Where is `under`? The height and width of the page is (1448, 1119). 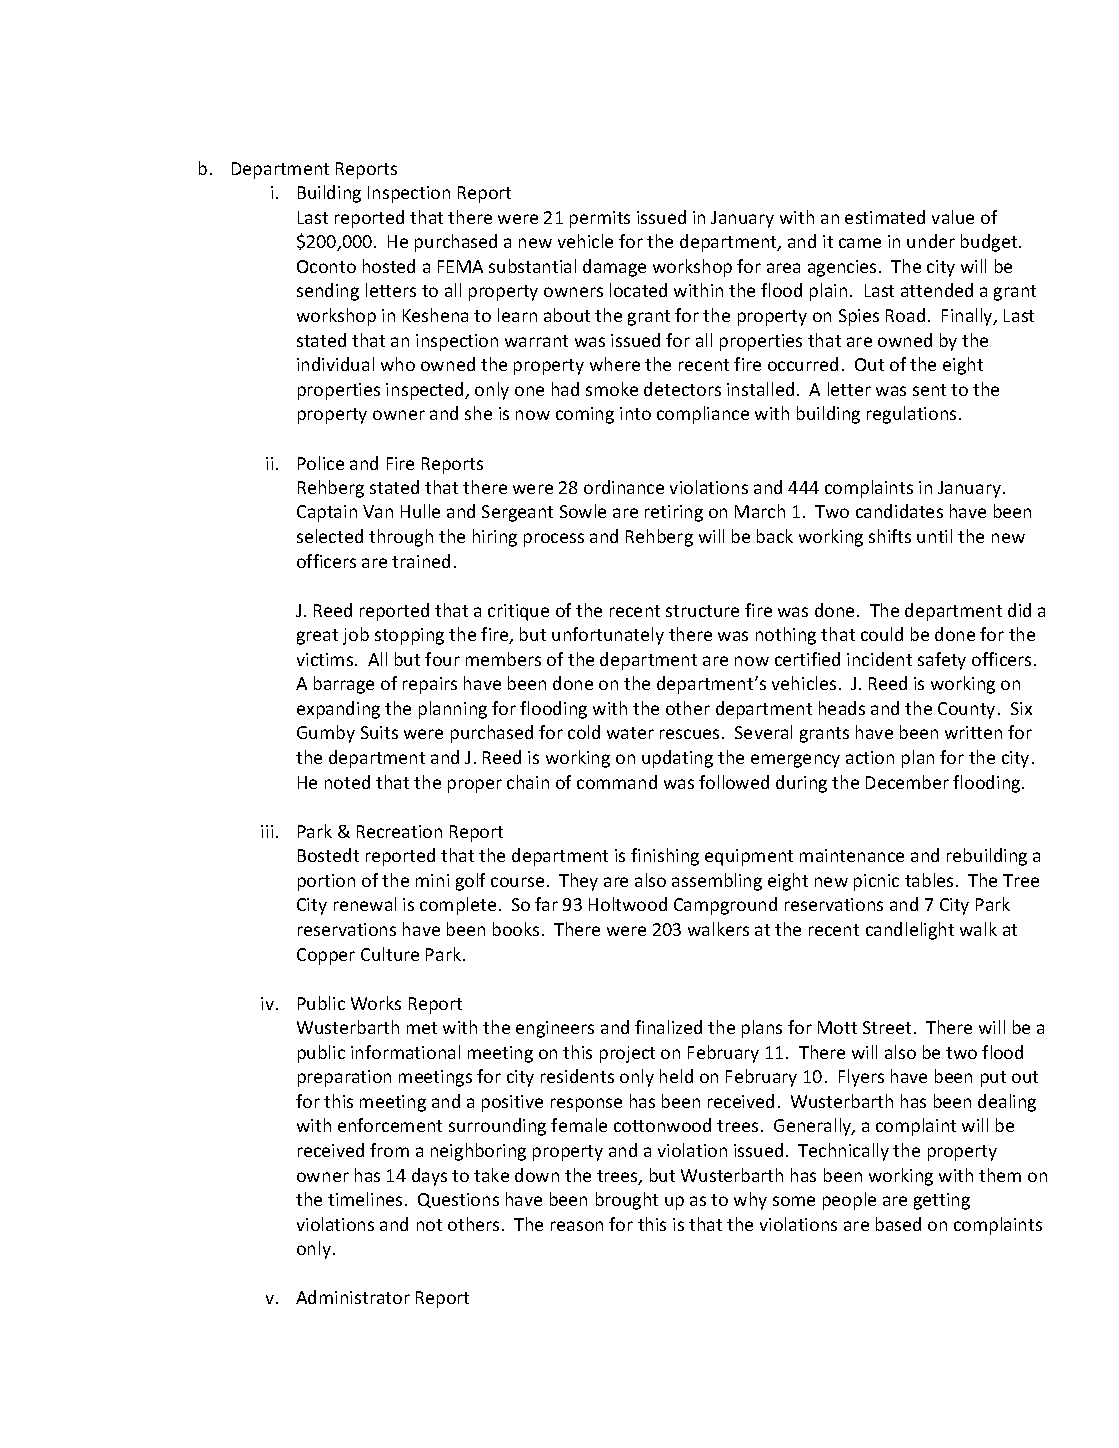
under is located at coordinates (931, 241).
